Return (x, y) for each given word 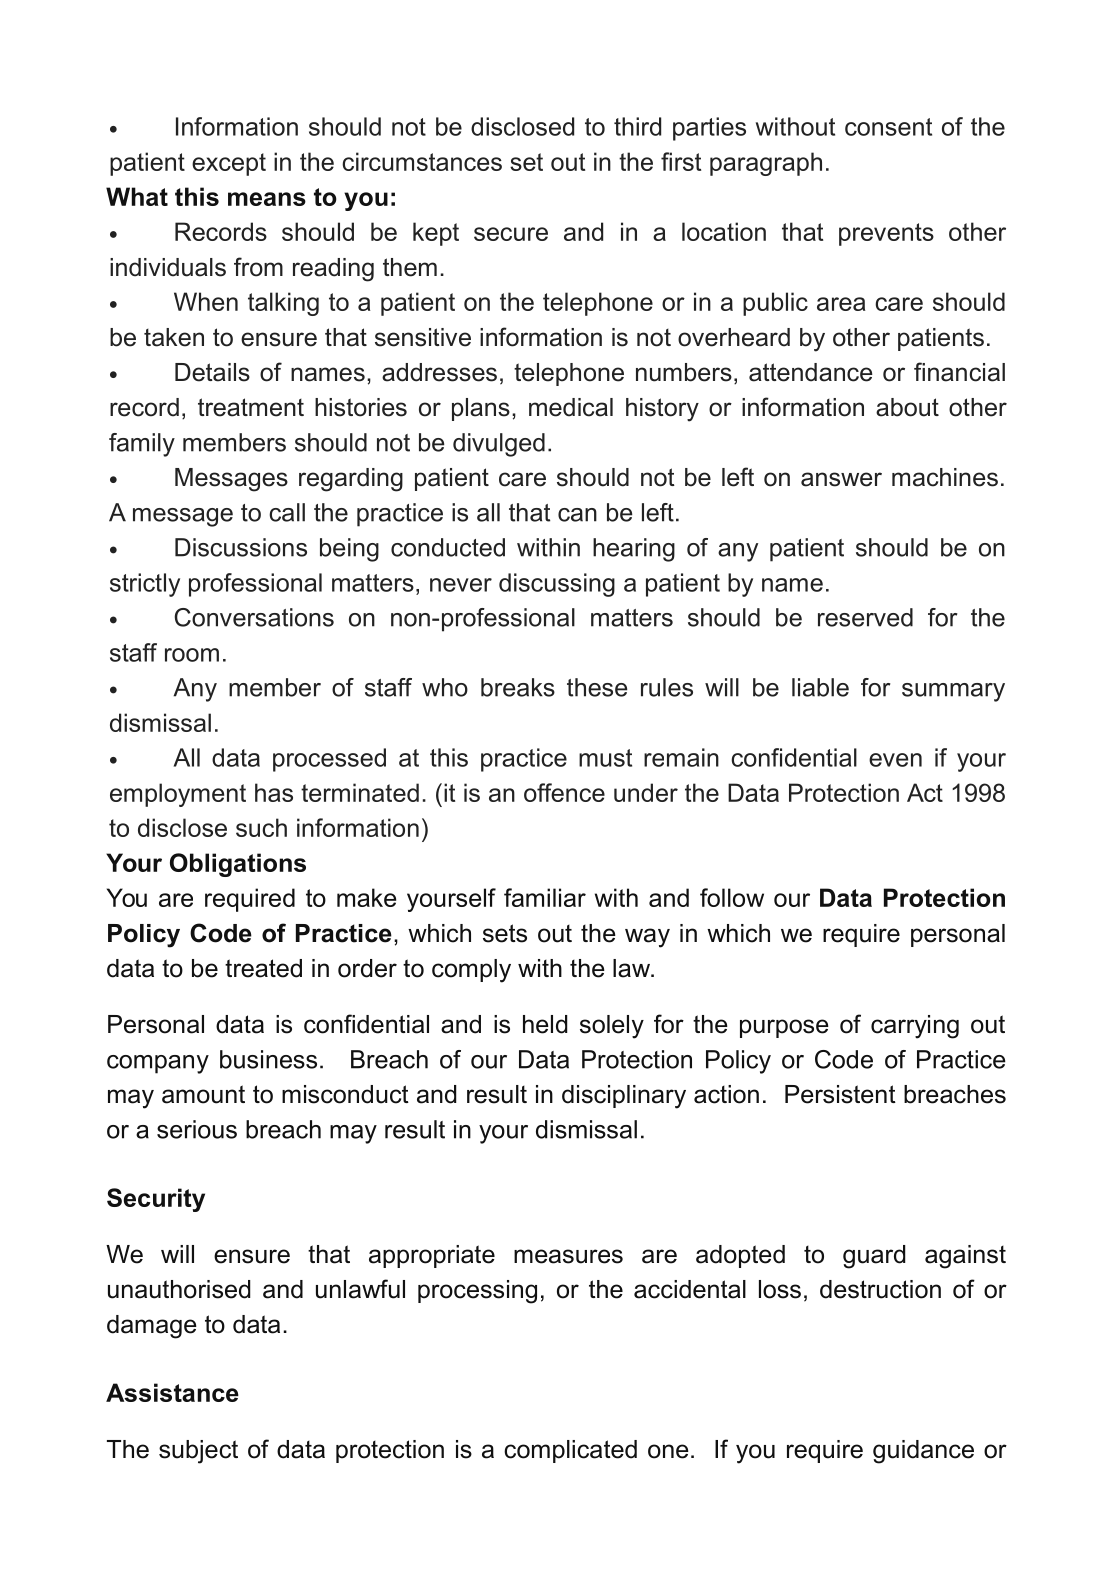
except (229, 164)
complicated (570, 1451)
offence (564, 792)
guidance (923, 1452)
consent (888, 127)
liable (820, 687)
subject (198, 1452)
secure (511, 234)
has (274, 792)
